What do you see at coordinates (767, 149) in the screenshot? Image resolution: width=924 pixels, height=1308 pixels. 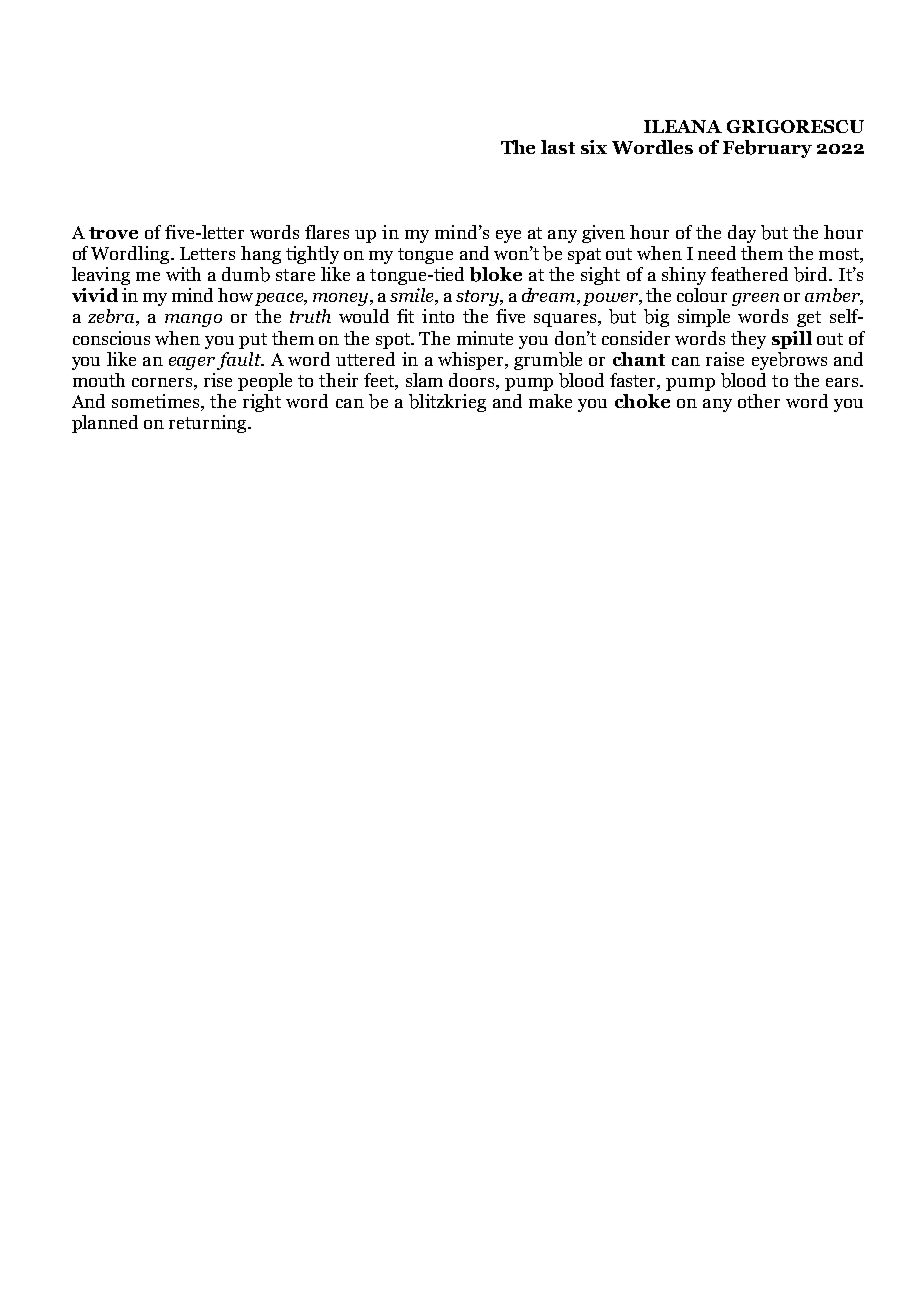 I see `February` at bounding box center [767, 149].
